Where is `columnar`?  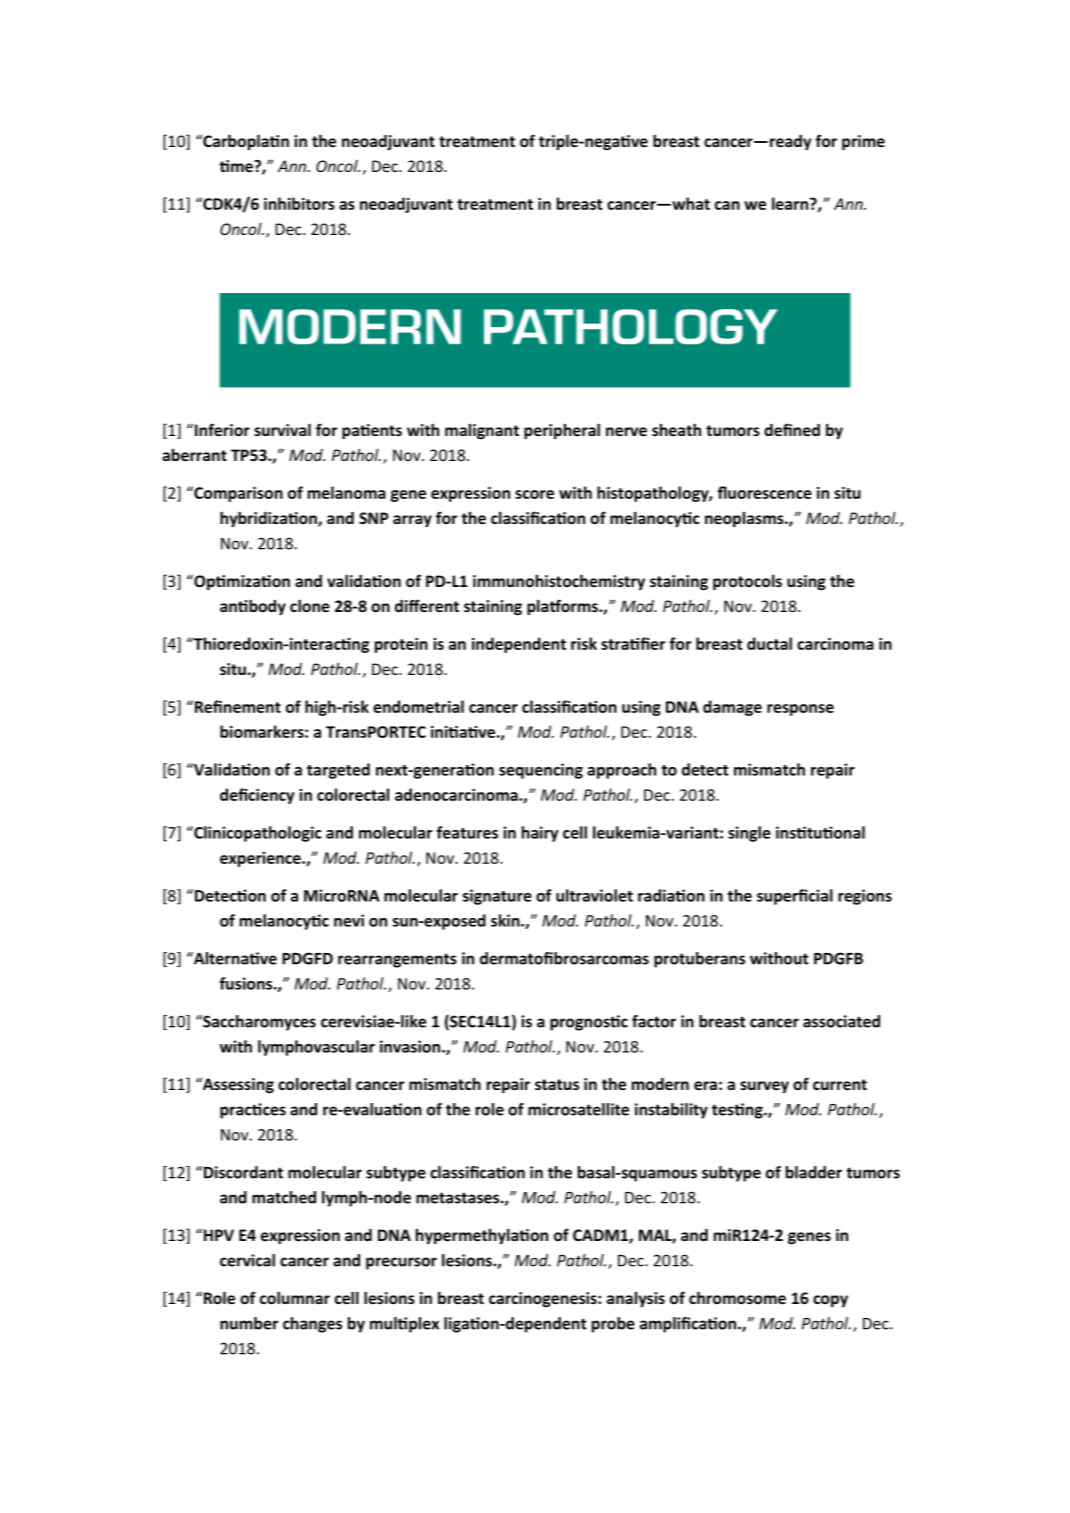 columnar is located at coordinates (295, 1297).
